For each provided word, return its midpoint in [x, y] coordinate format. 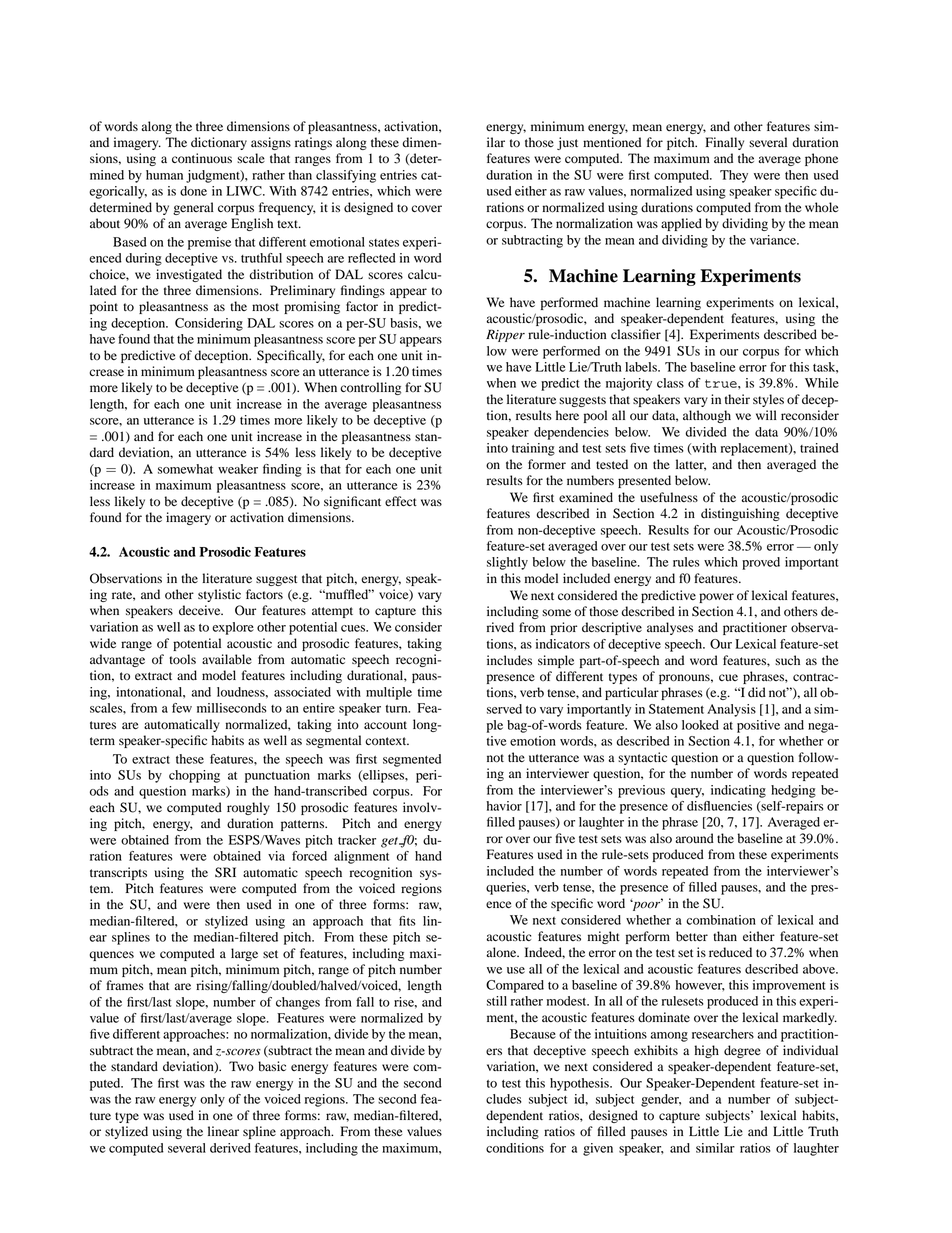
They [734, 176]
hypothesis [580, 1084]
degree [742, 1051]
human [164, 175]
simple [556, 661]
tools [182, 659]
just [567, 143]
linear [223, 1131]
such [787, 660]
